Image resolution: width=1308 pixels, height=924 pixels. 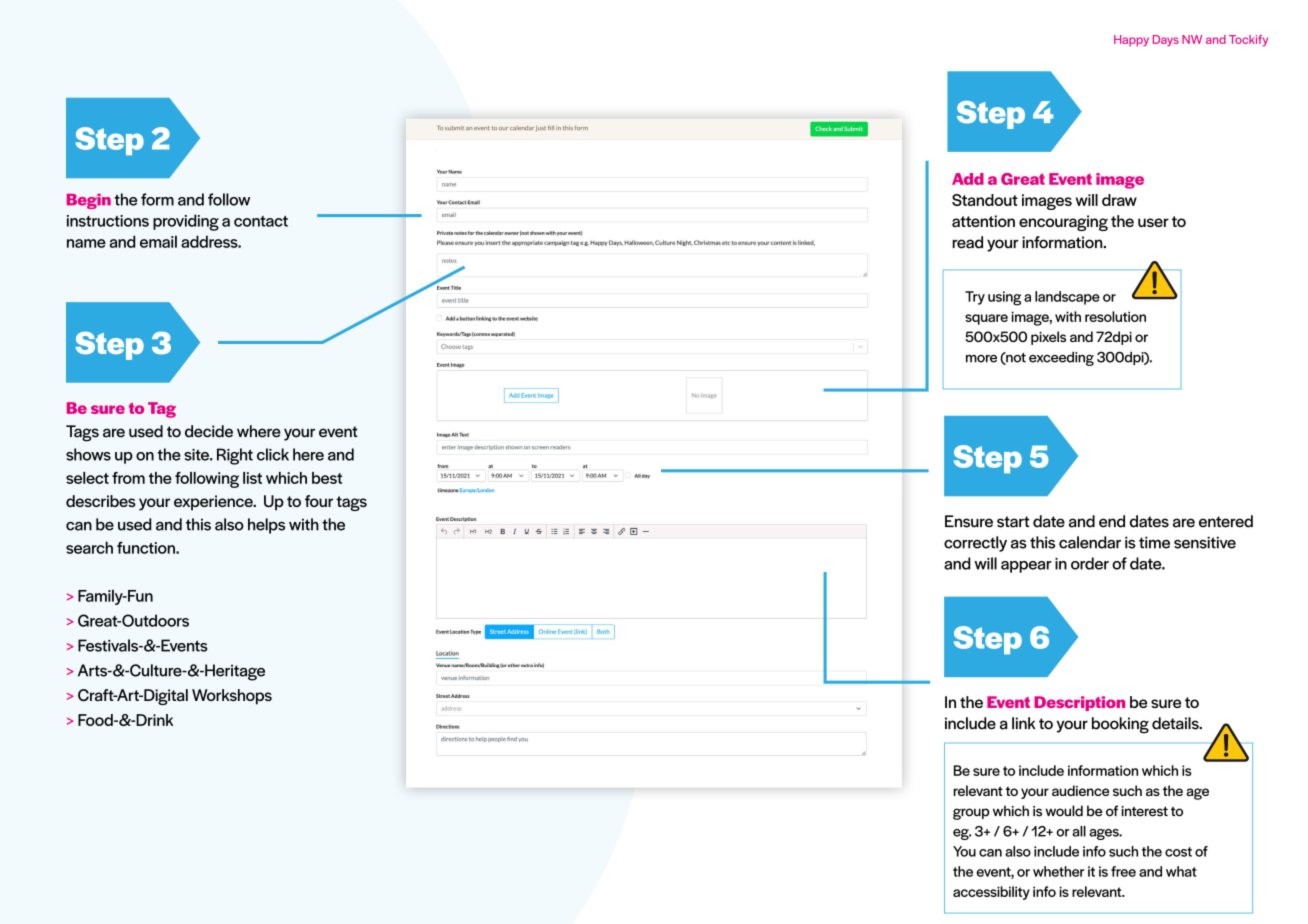 What do you see at coordinates (1131, 41) in the image?
I see `Happy` at bounding box center [1131, 41].
